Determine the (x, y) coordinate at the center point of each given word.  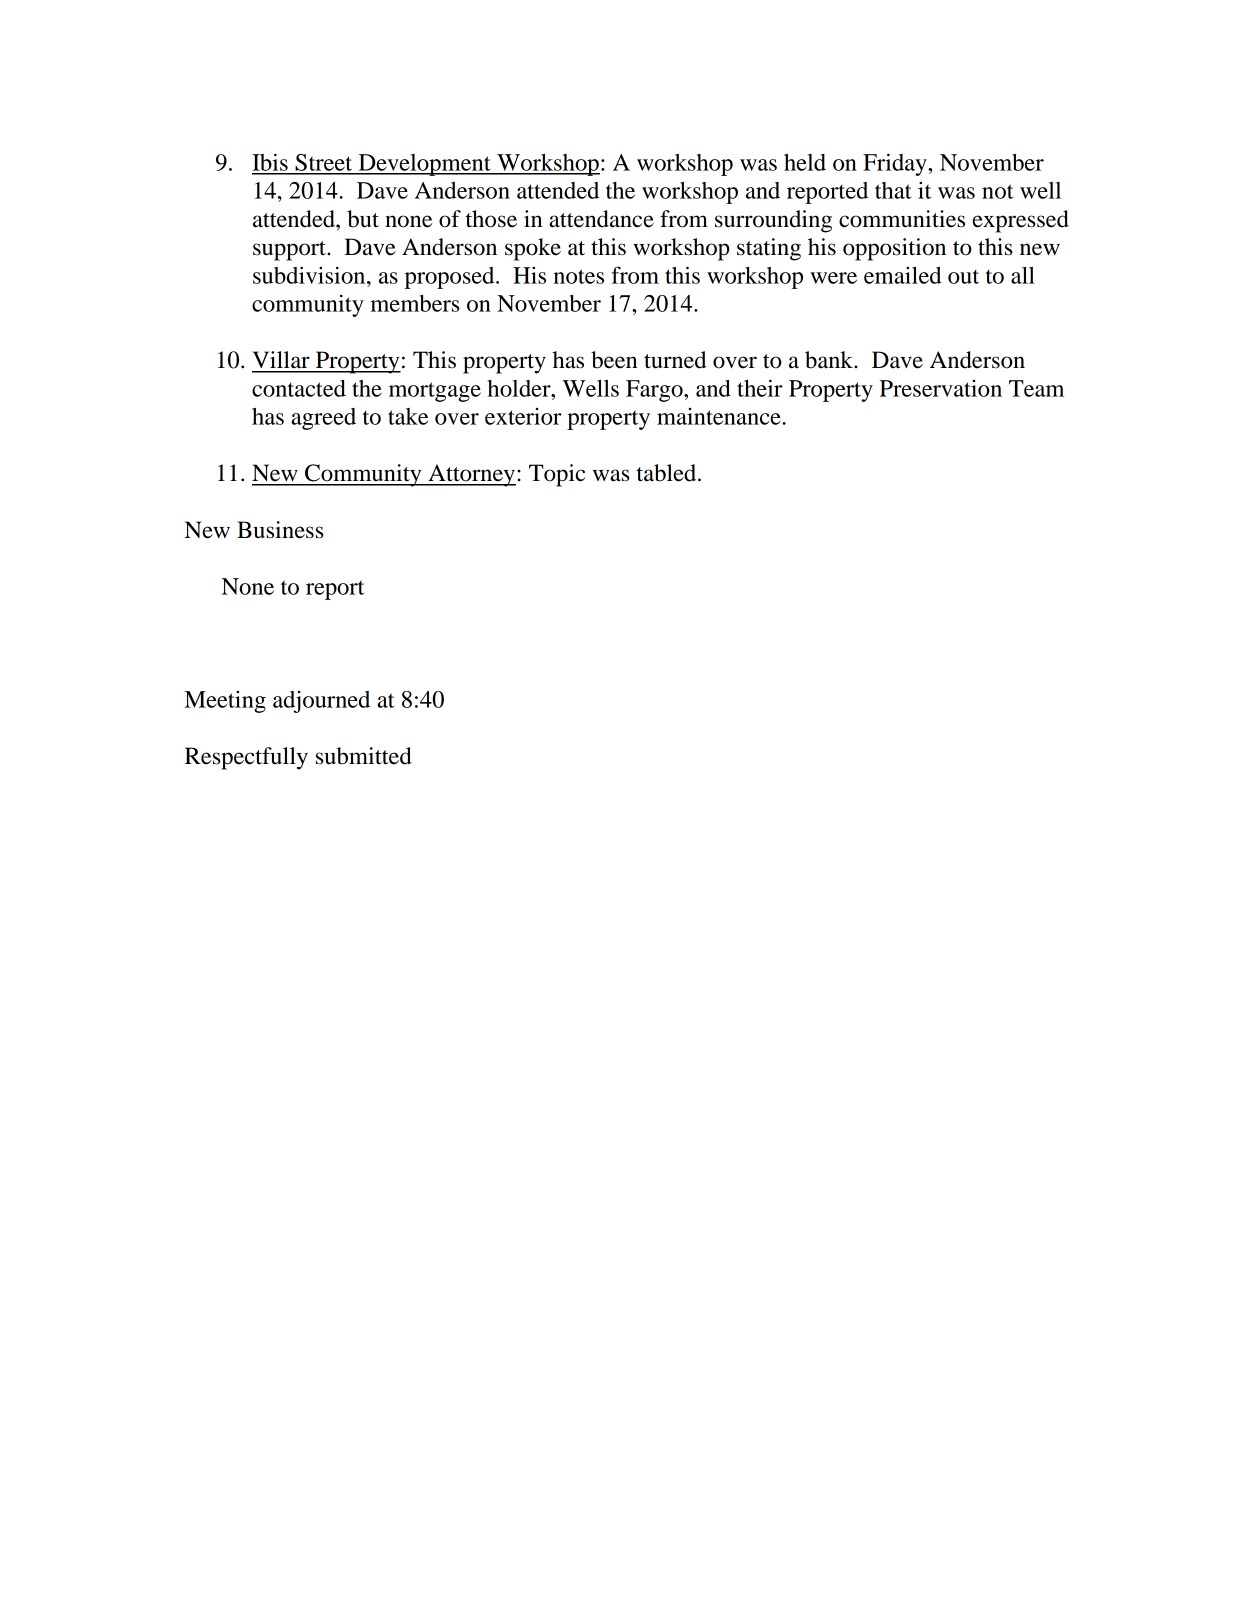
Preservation (941, 388)
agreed (323, 419)
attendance (601, 219)
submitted (364, 756)
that (893, 190)
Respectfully (246, 758)
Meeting (225, 701)
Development (424, 165)
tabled (668, 473)
